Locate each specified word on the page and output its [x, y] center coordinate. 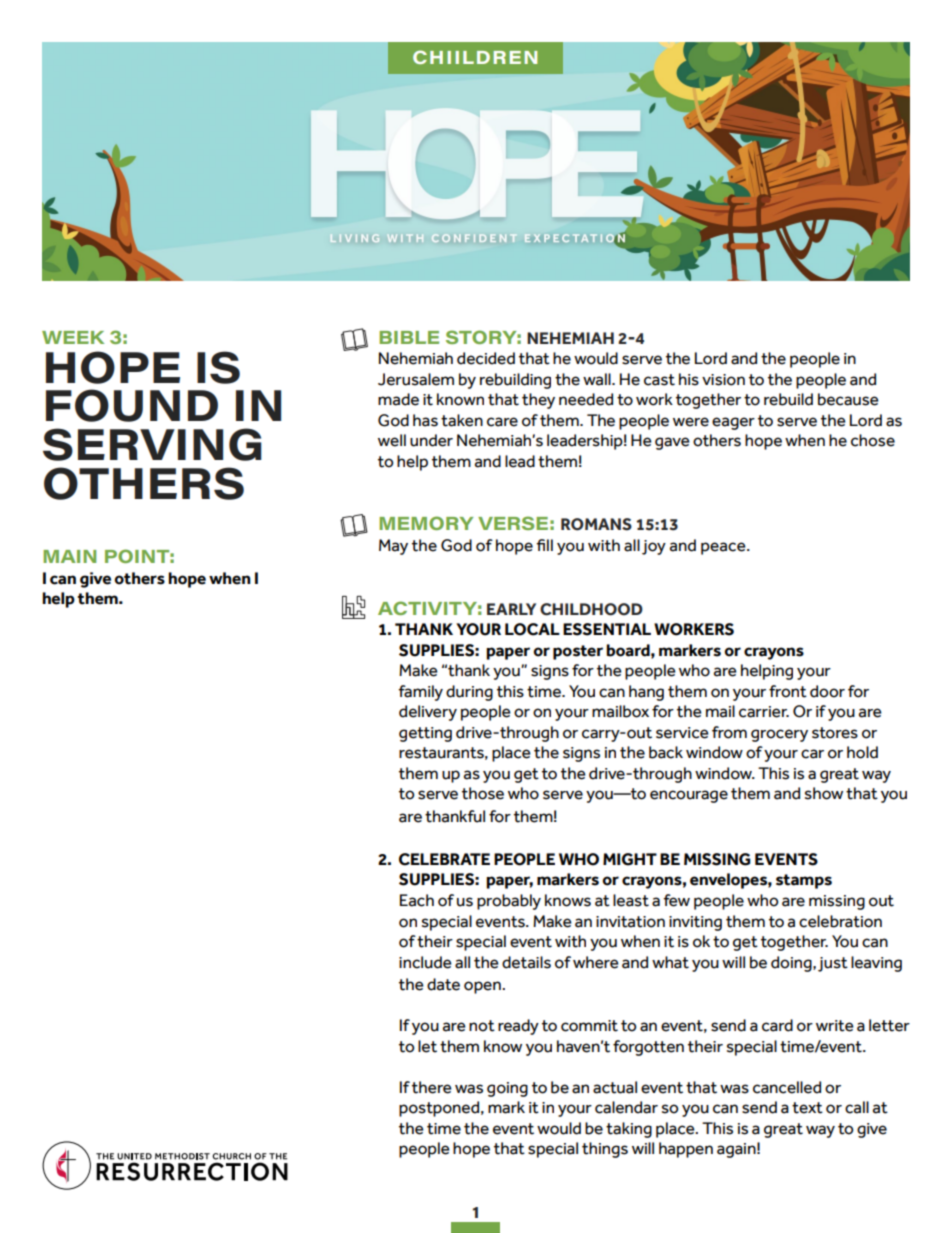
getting [425, 734]
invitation [630, 922]
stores [835, 733]
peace [724, 548]
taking [629, 1130]
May [393, 547]
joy [654, 547]
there [432, 1087]
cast [659, 380]
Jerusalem [416, 379]
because [848, 399]
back [666, 752]
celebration [840, 921]
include [425, 962]
